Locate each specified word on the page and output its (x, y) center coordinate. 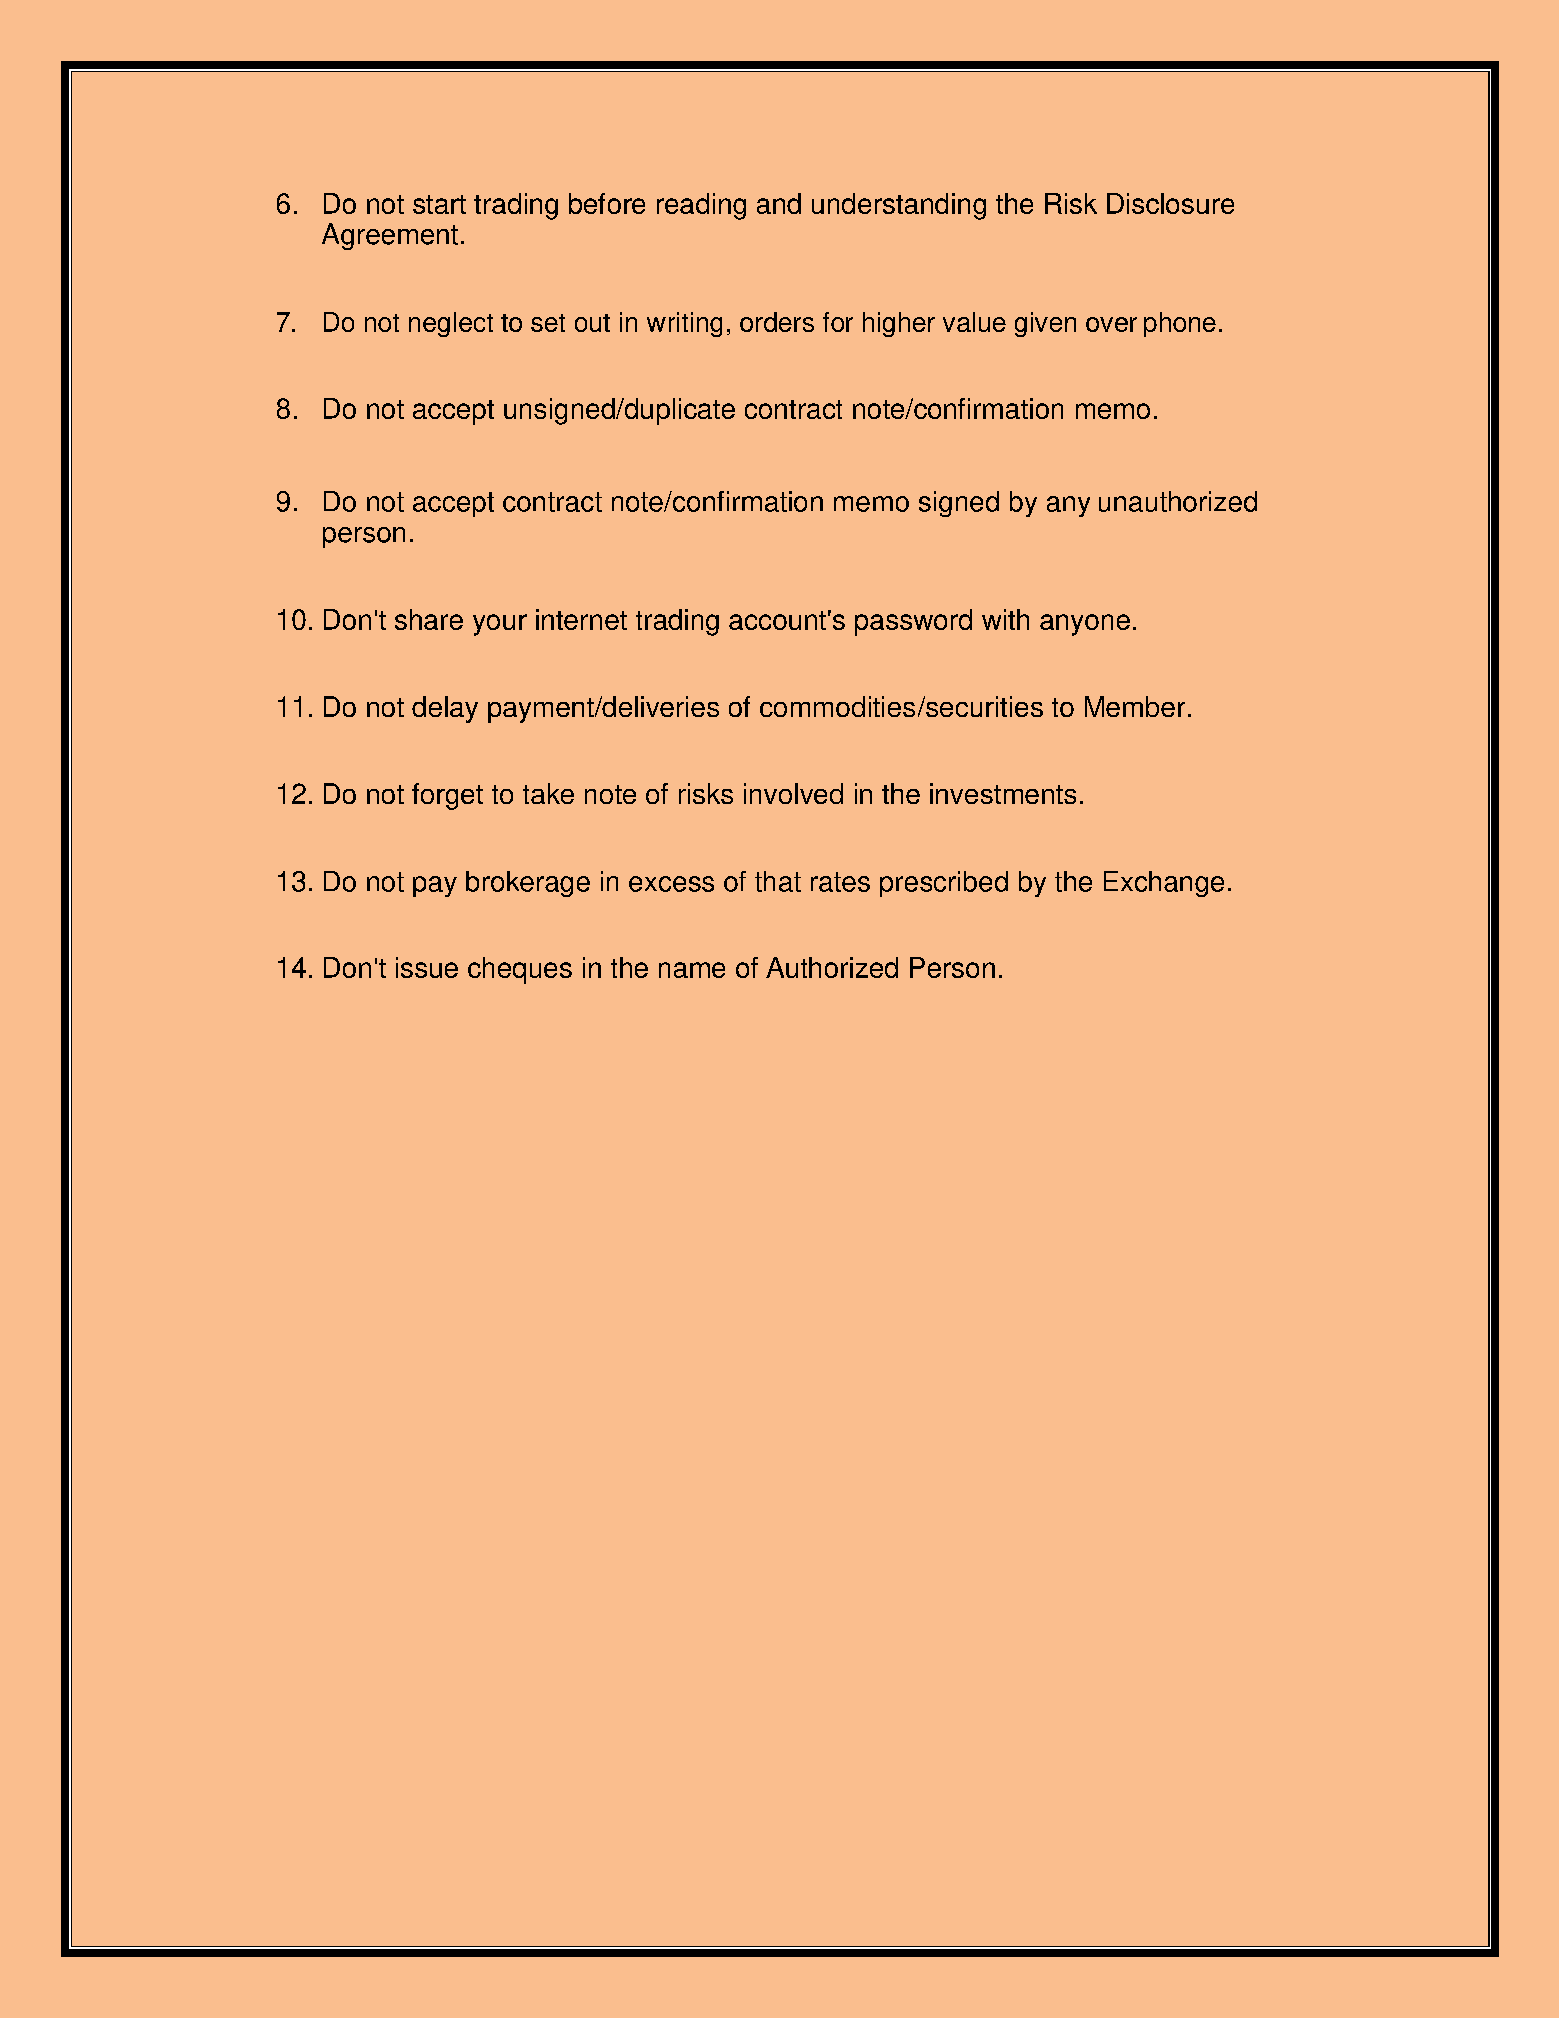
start (439, 204)
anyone (1085, 625)
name (692, 970)
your (500, 625)
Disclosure (1170, 203)
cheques (520, 970)
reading (701, 206)
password (913, 622)
